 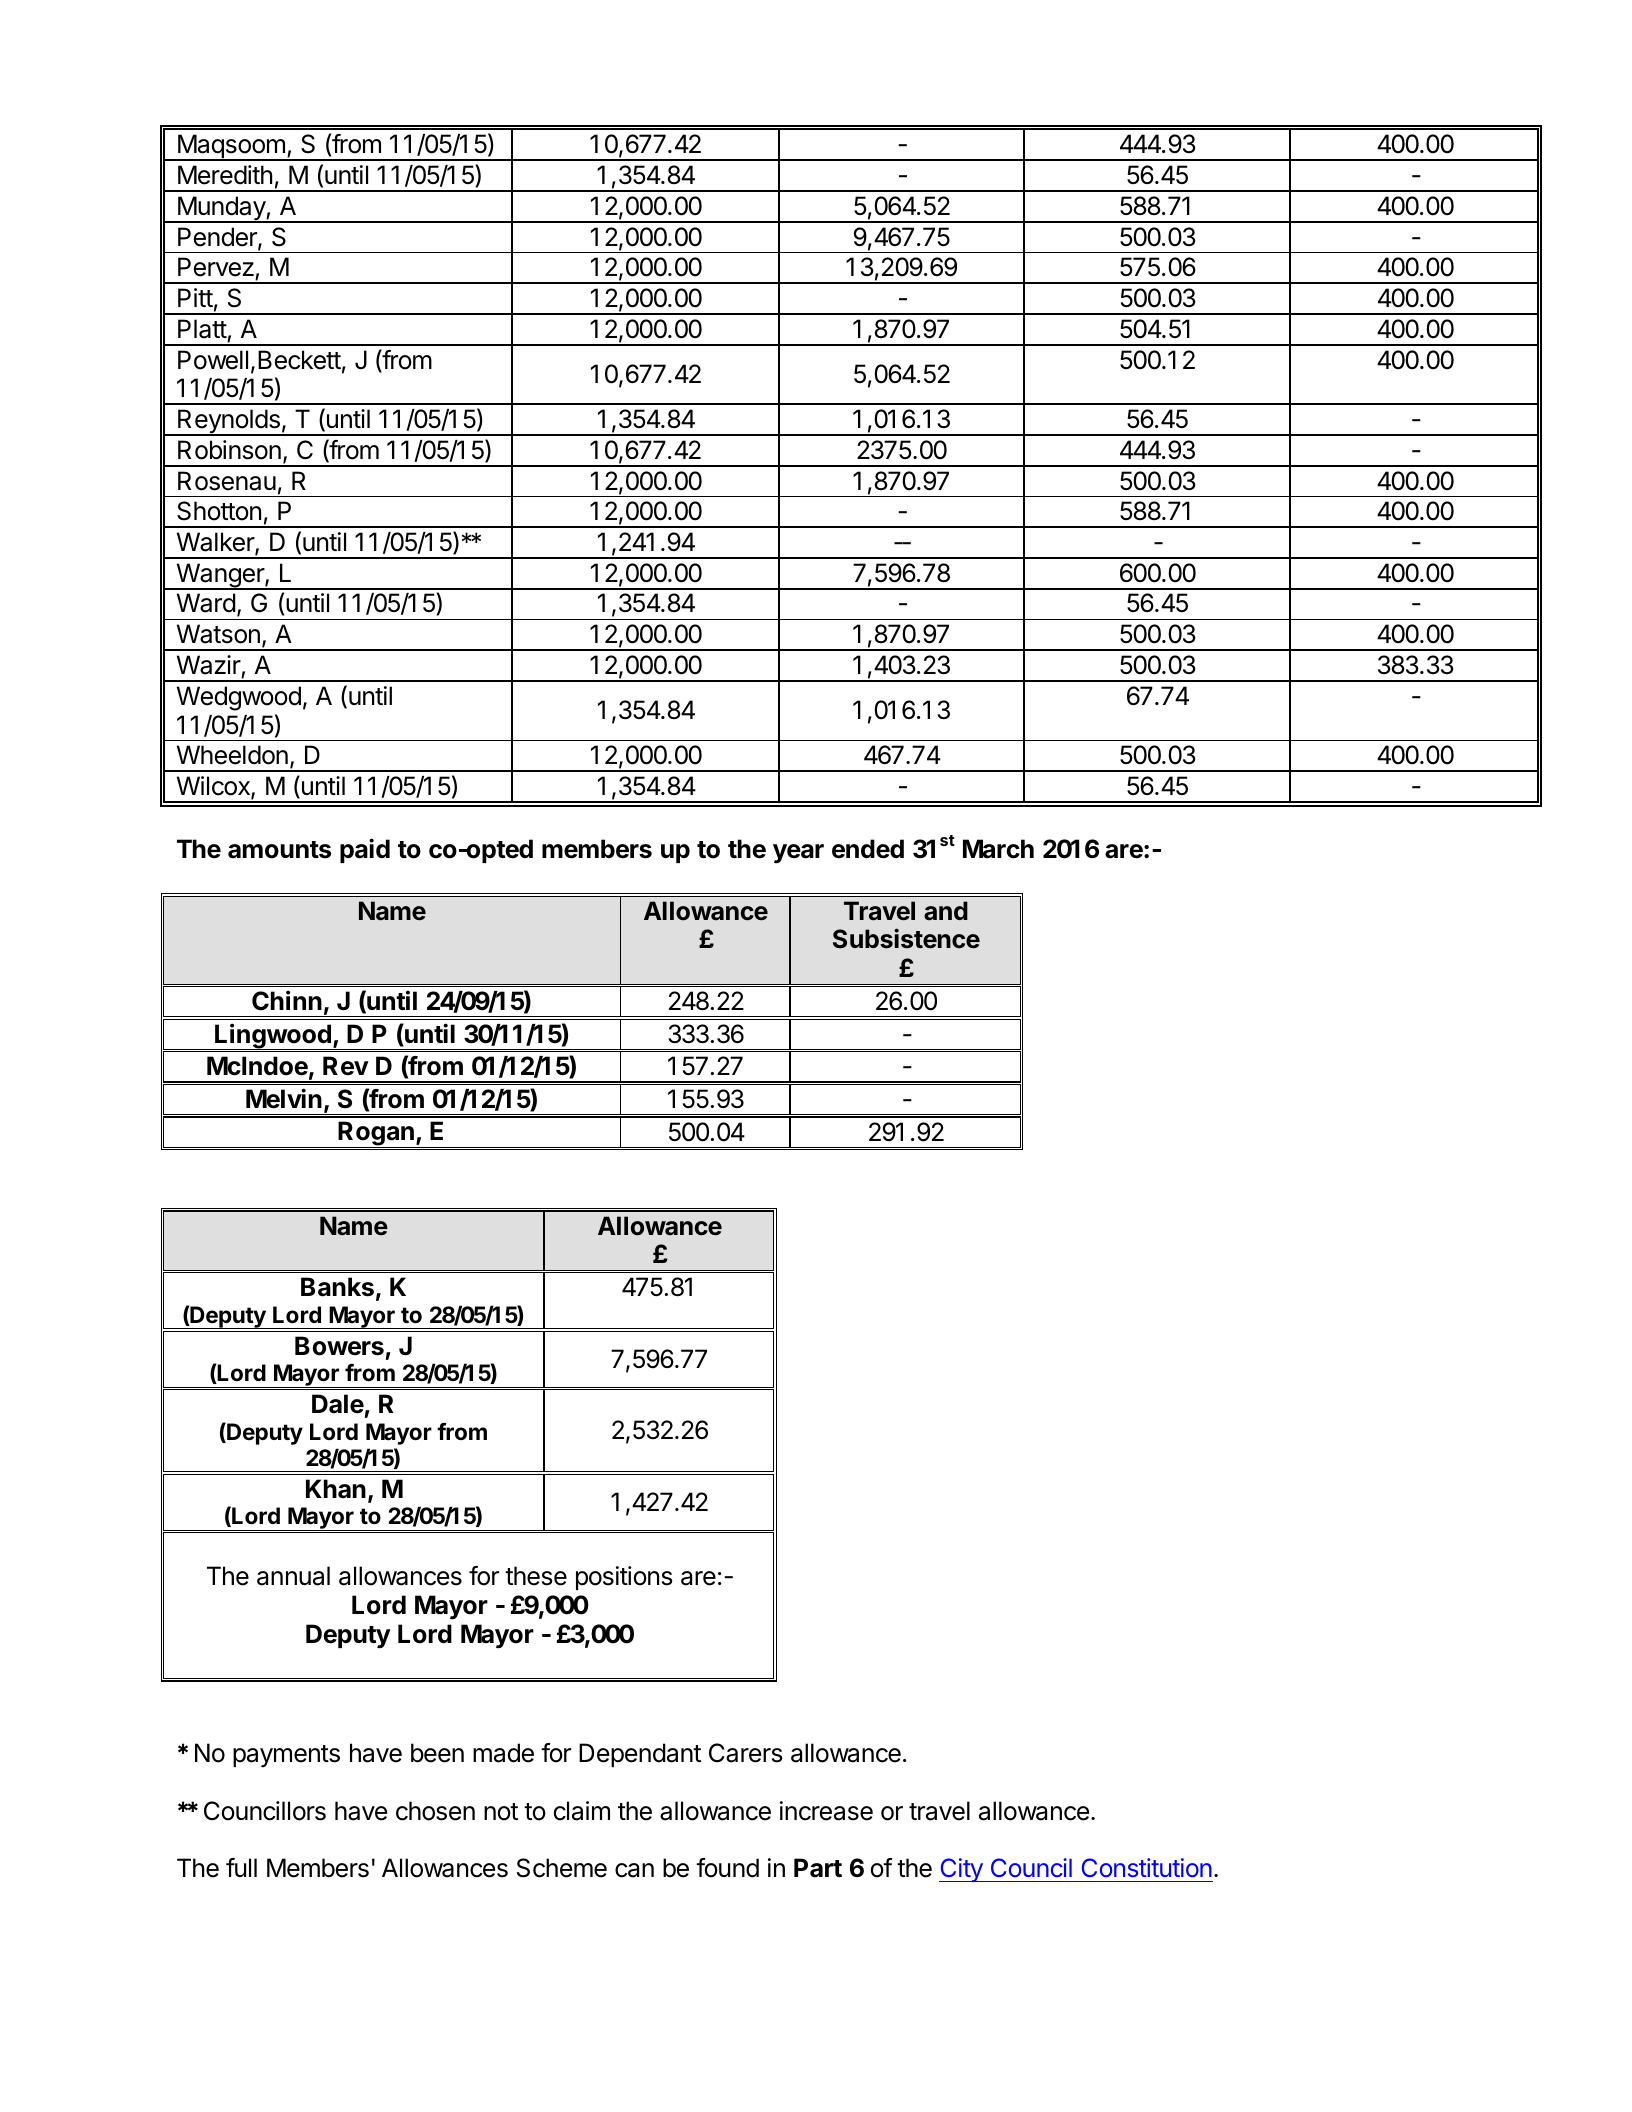 What do you see at coordinates (998, 849) in the image?
I see `March` at bounding box center [998, 849].
